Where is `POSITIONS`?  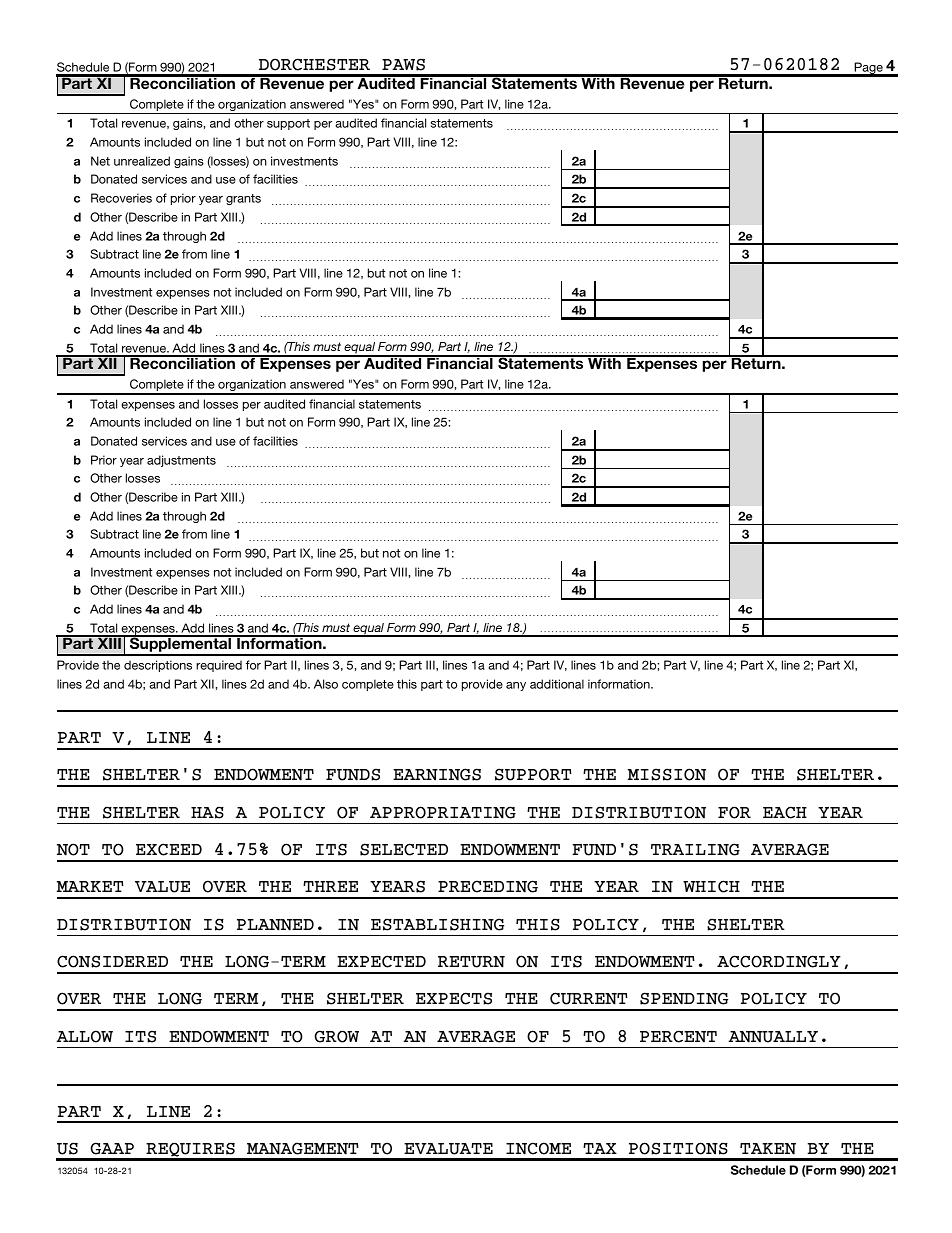 POSITIONS is located at coordinates (678, 1148).
